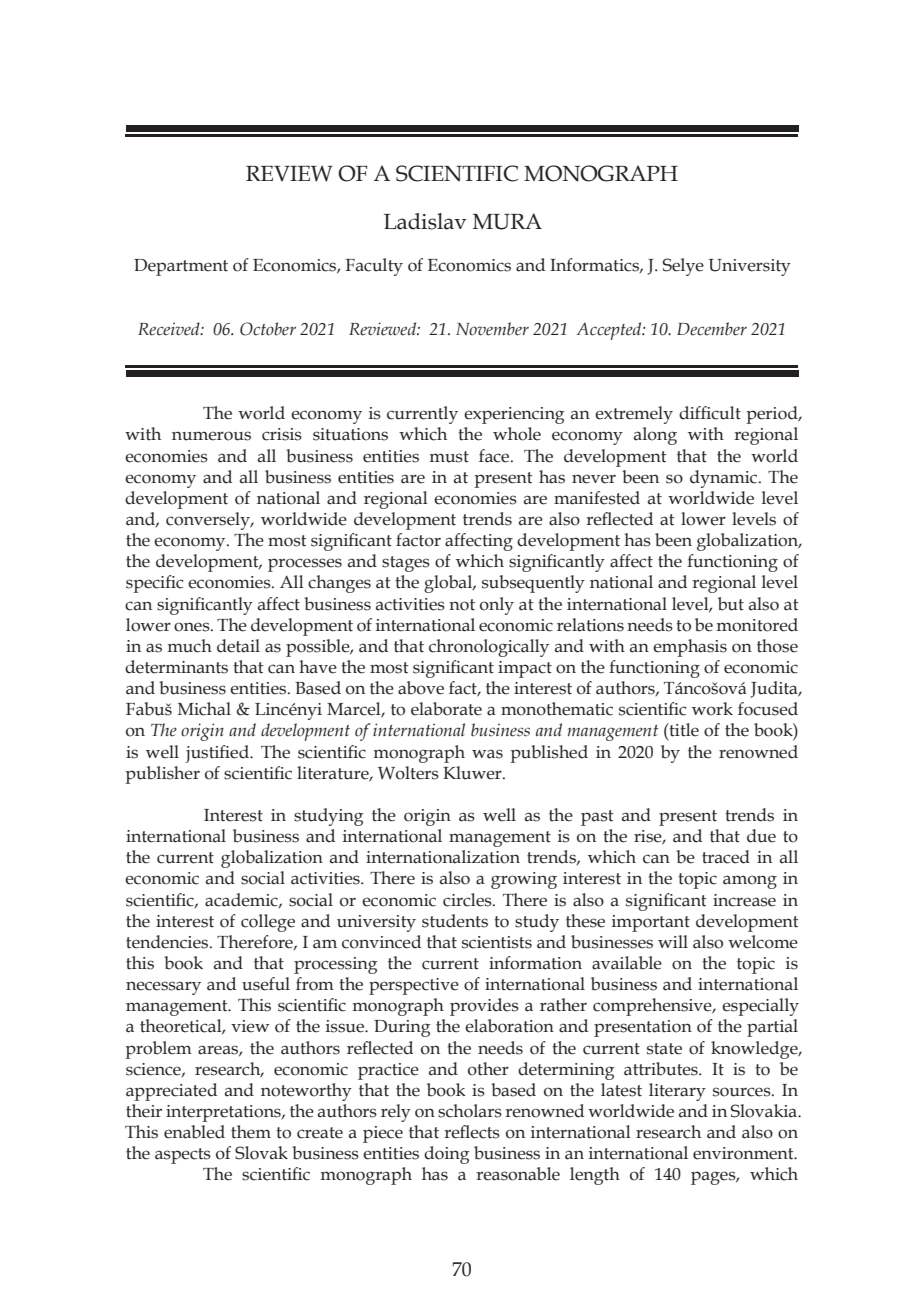  Describe the element at coordinates (677, 1092) in the screenshot. I see `literary` at that location.
